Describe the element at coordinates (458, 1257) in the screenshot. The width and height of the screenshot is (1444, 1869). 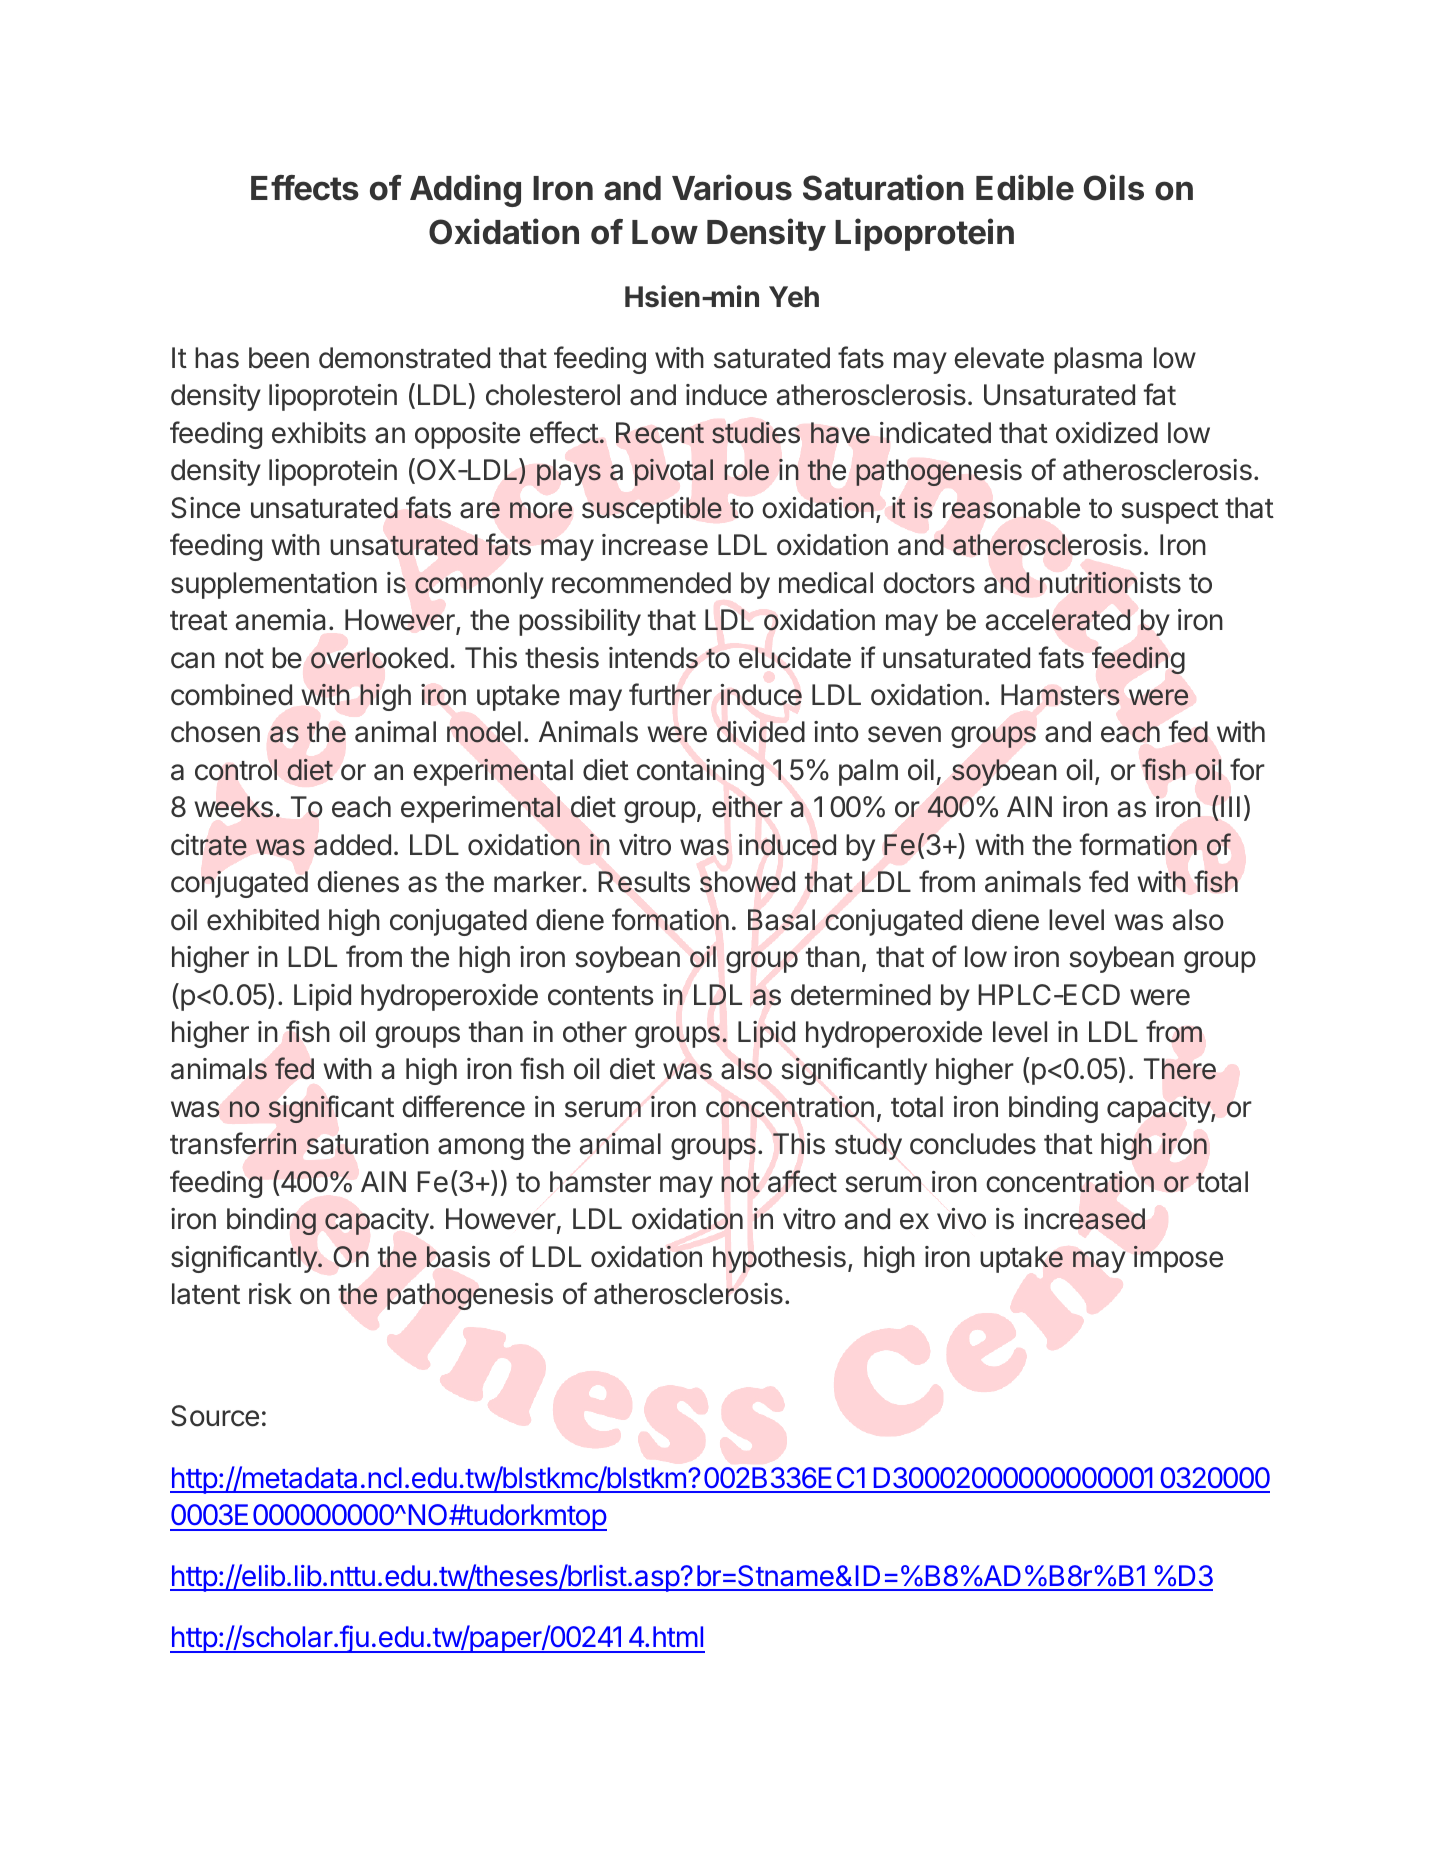
I see `basis` at that location.
